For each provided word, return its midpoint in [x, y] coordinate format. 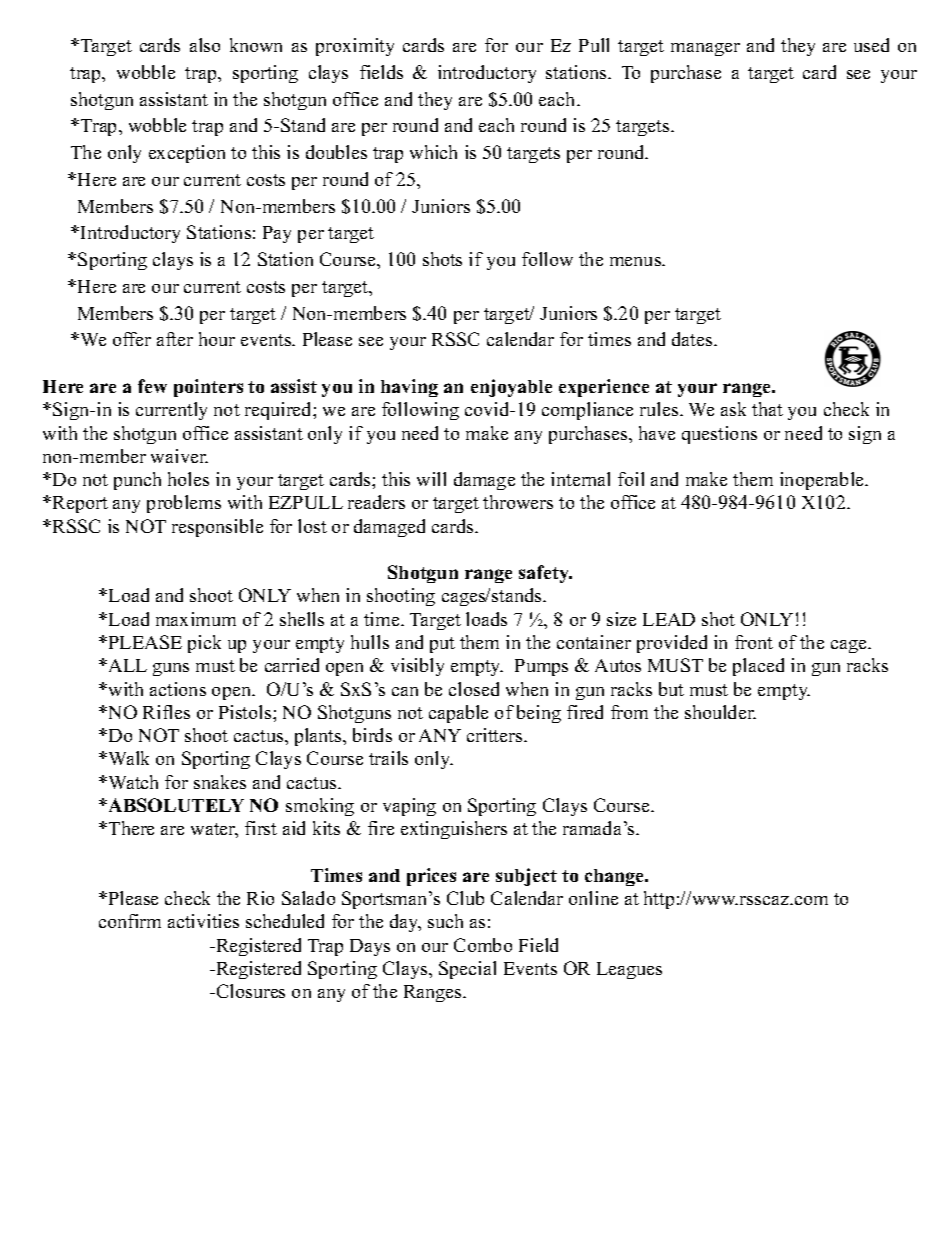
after [175, 339]
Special [467, 970]
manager [705, 49]
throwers [518, 502]
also [205, 45]
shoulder [720, 712]
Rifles [166, 712]
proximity [355, 47]
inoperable [823, 481]
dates [693, 339]
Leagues [629, 970]
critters [496, 735]
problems [184, 504]
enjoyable [511, 388]
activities [203, 921]
